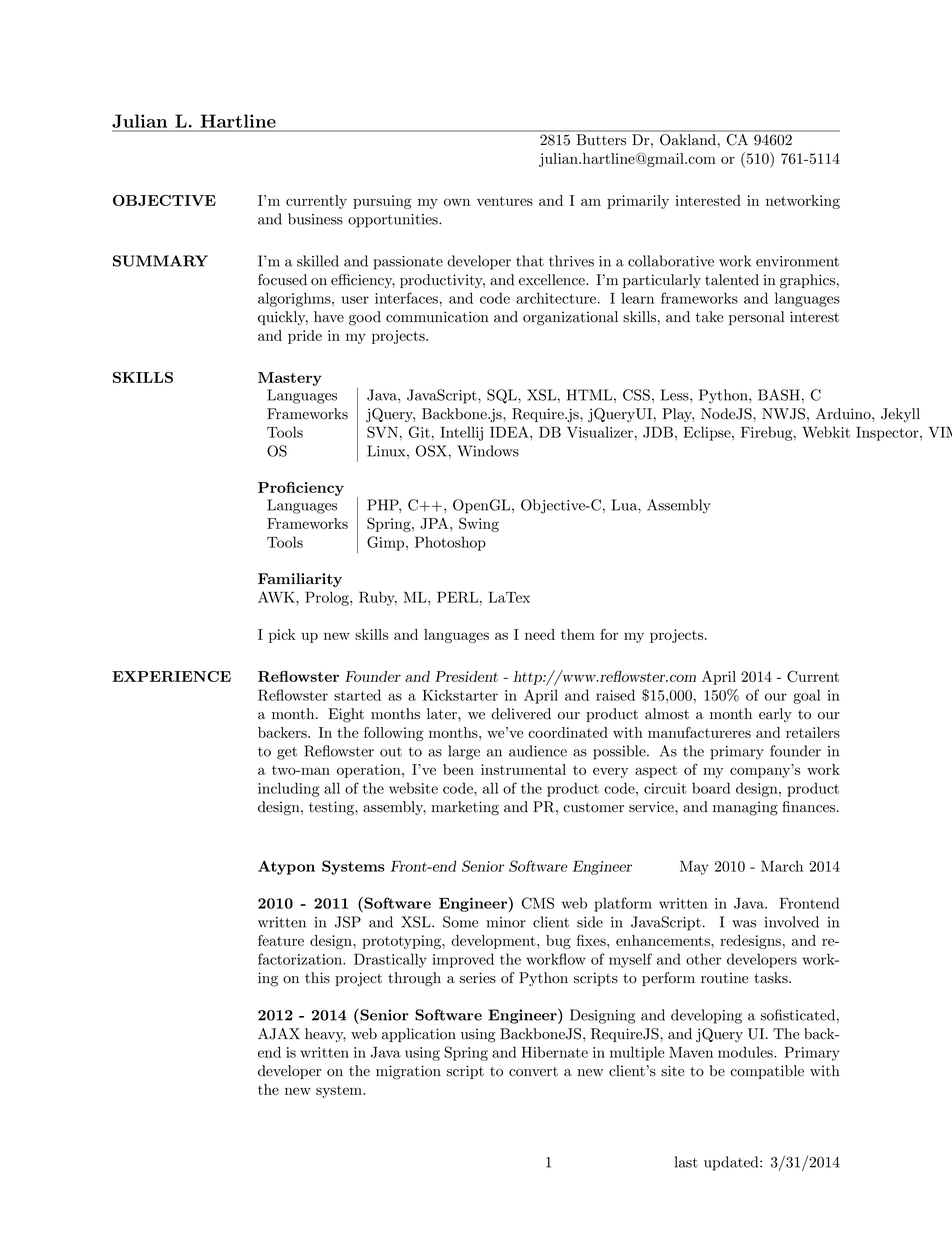 This screenshot has height=1233, width=952. What do you see at coordinates (505, 201) in the screenshot?
I see `ventures` at bounding box center [505, 201].
